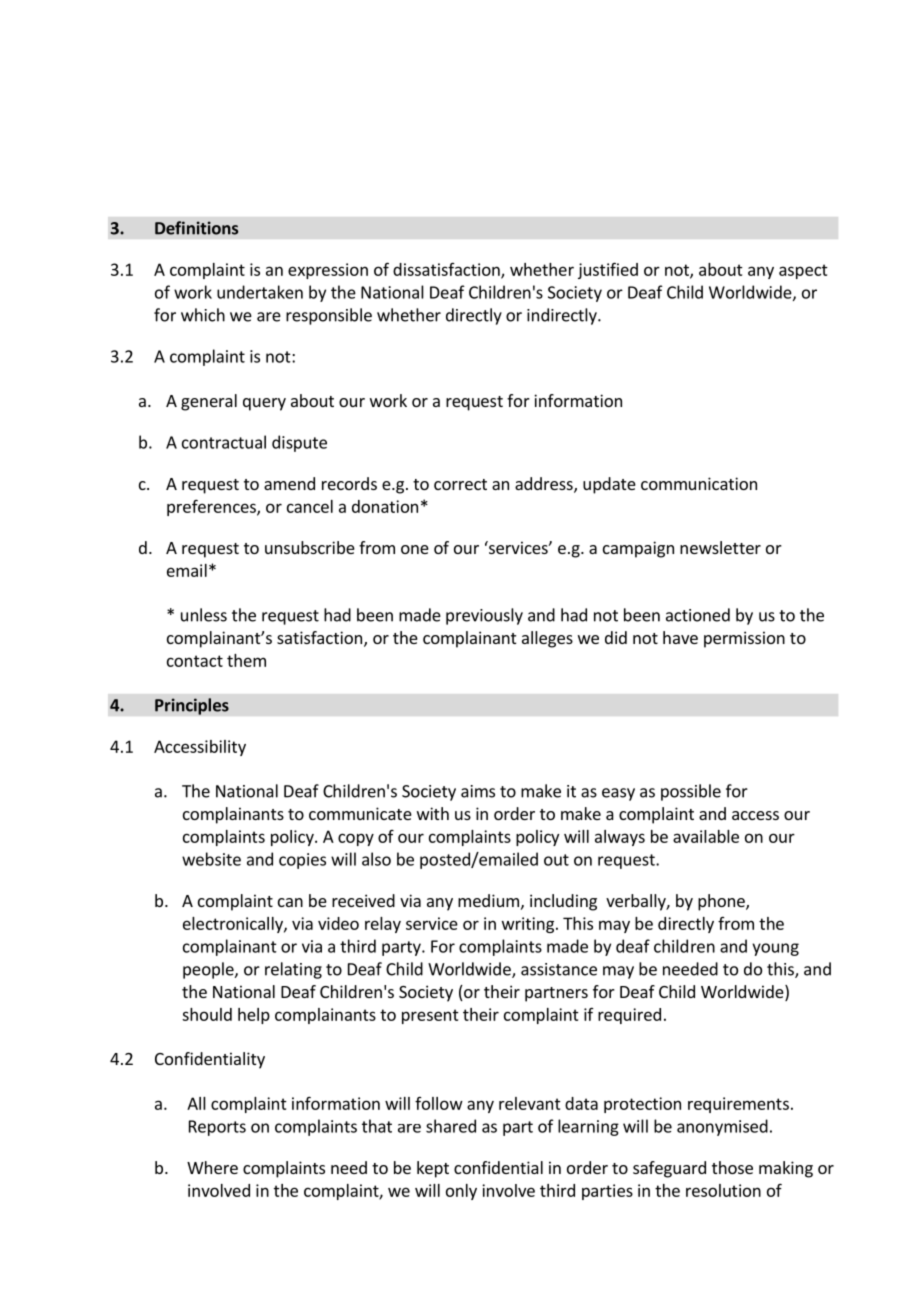 The image size is (924, 1308). I want to click on Where, so click(212, 1167).
